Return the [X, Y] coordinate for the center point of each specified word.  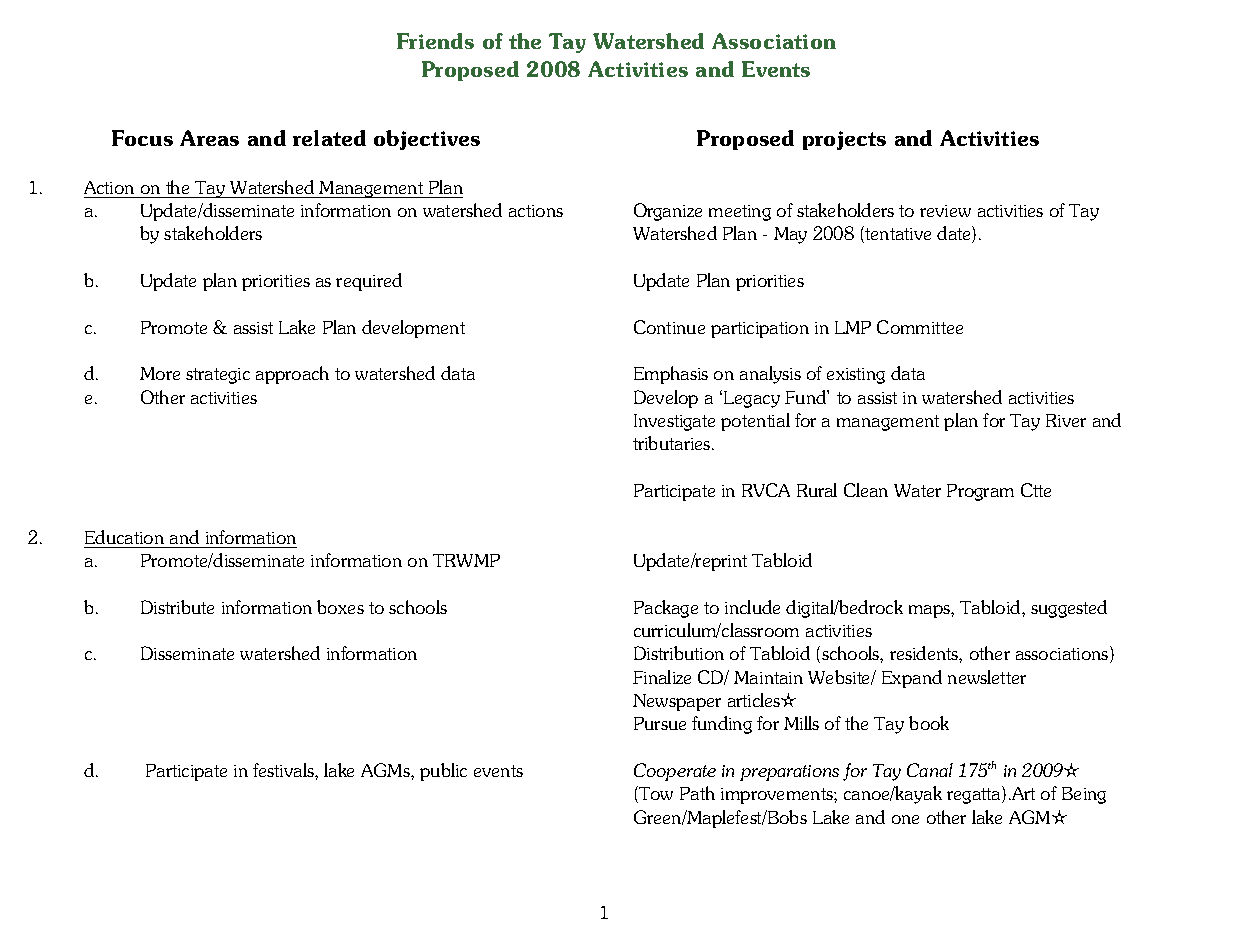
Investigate [674, 422]
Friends [435, 41]
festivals [284, 770]
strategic [218, 376]
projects [844, 140]
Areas [209, 138]
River [1066, 420]
